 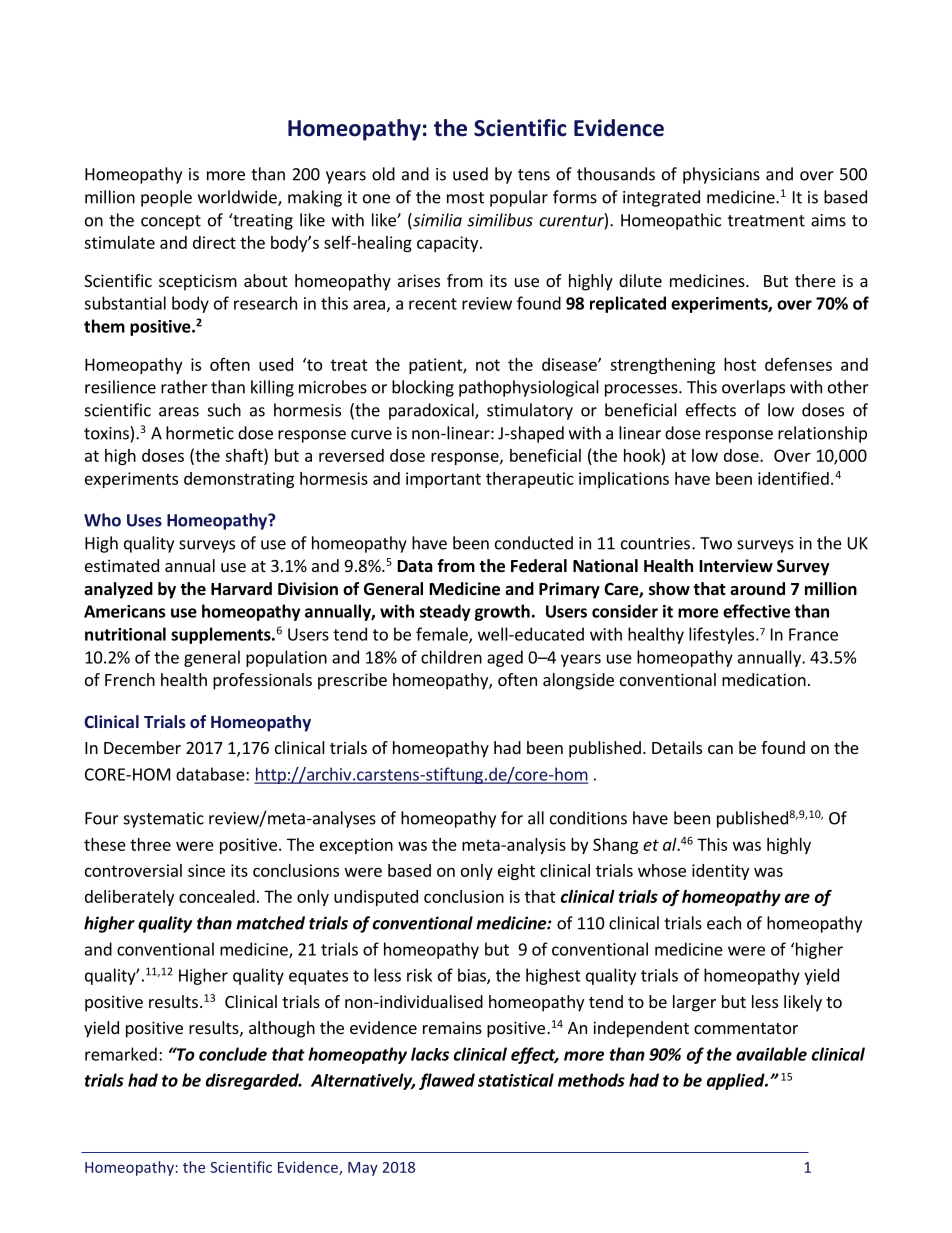 What do you see at coordinates (166, 198) in the image?
I see `people` at bounding box center [166, 198].
